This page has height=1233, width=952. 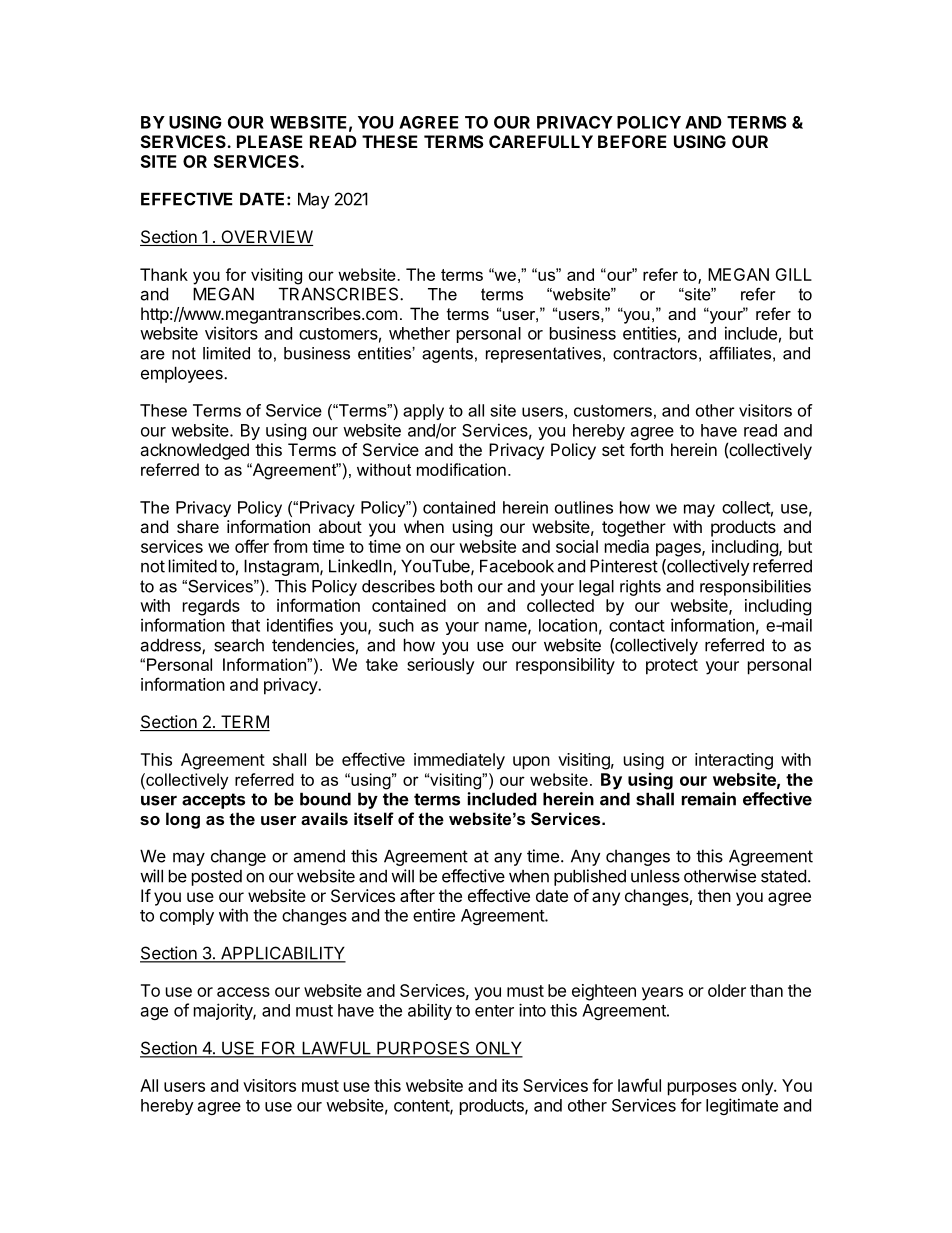 I want to click on search, so click(x=239, y=645).
